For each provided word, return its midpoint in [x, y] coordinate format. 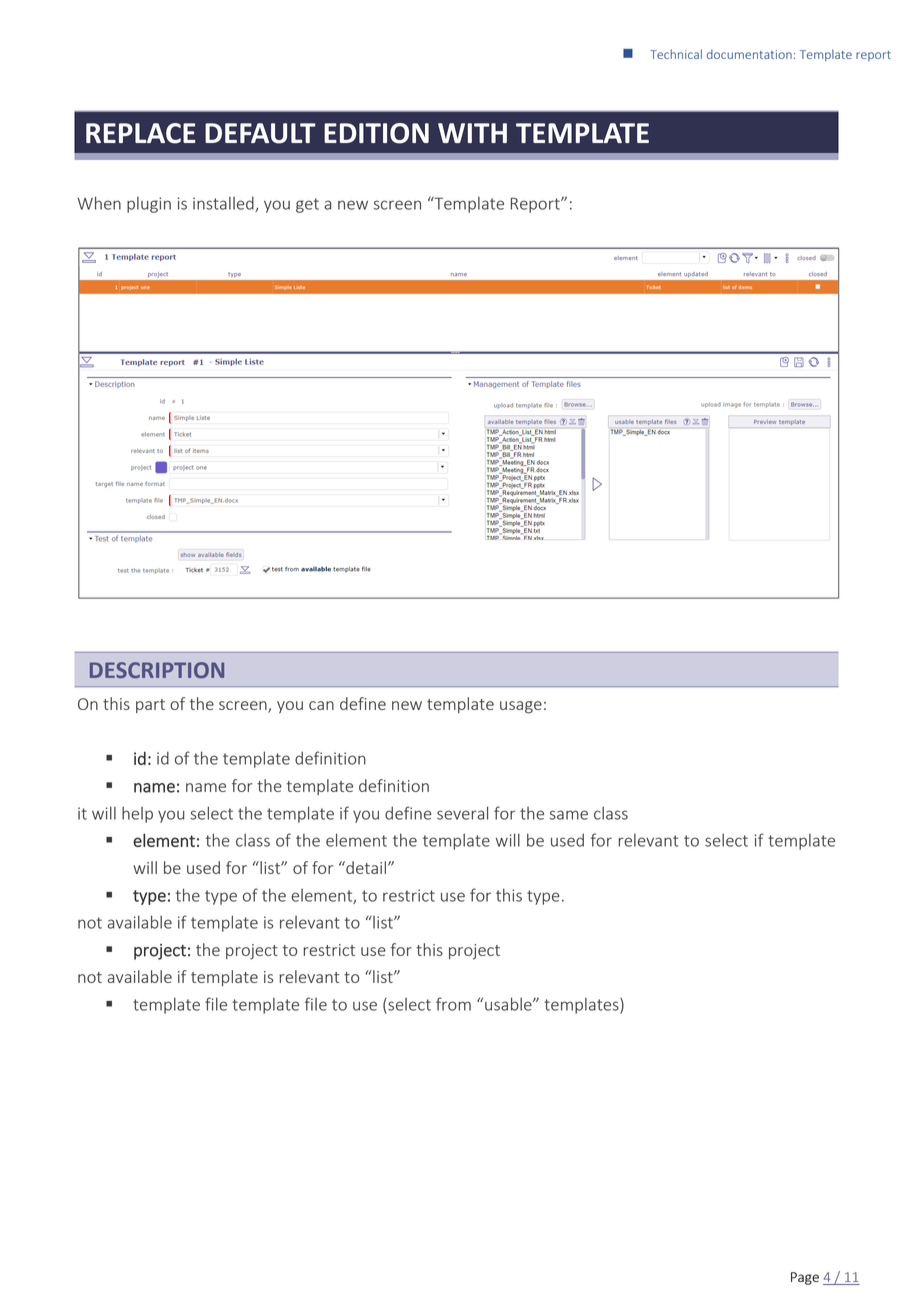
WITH [472, 133]
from [453, 1004]
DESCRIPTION [157, 670]
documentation [749, 54]
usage [521, 707]
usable [509, 1004]
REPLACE [141, 133]
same [569, 815]
